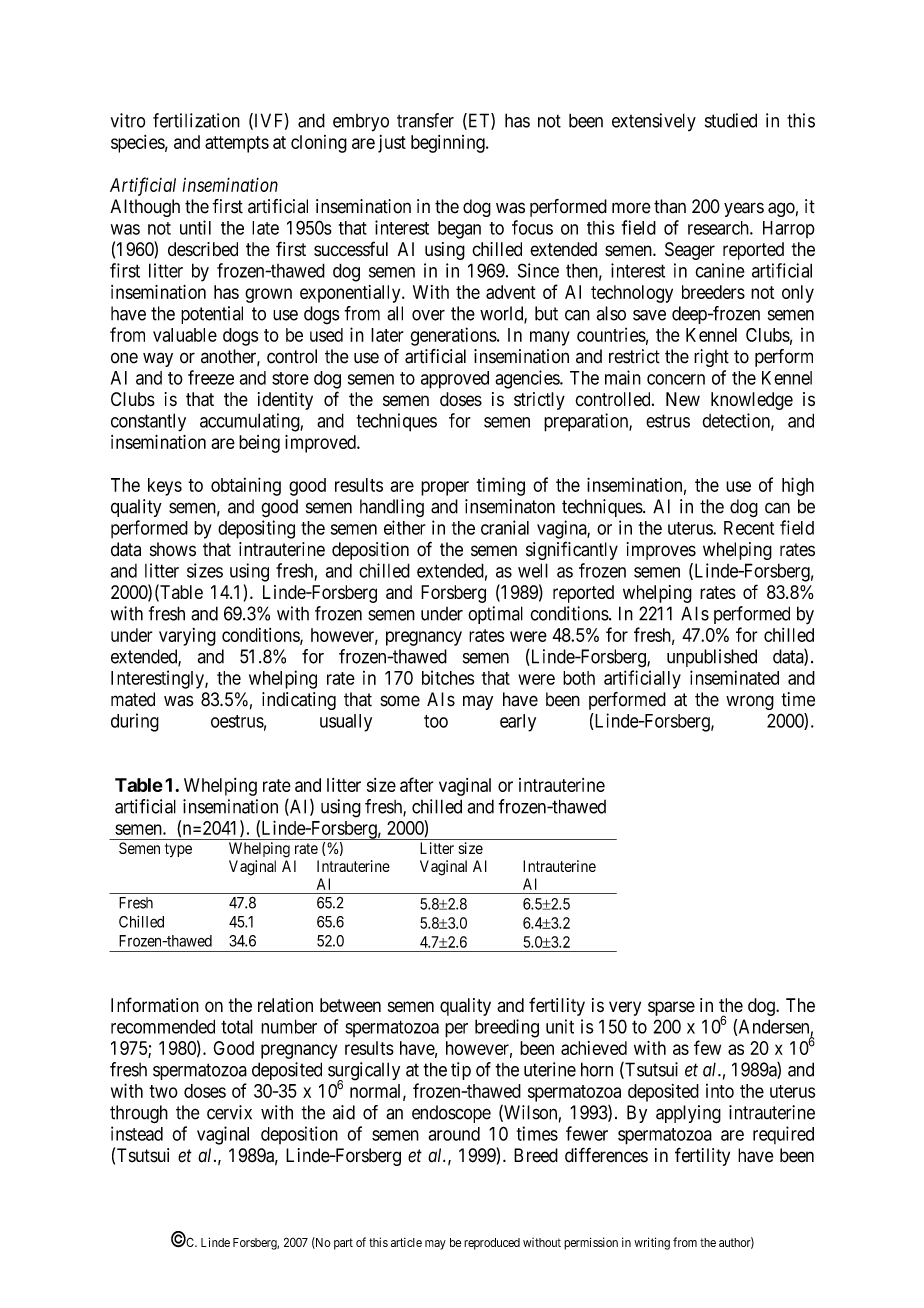  Describe the element at coordinates (652, 1243) in the page. I see `writing` at that location.
